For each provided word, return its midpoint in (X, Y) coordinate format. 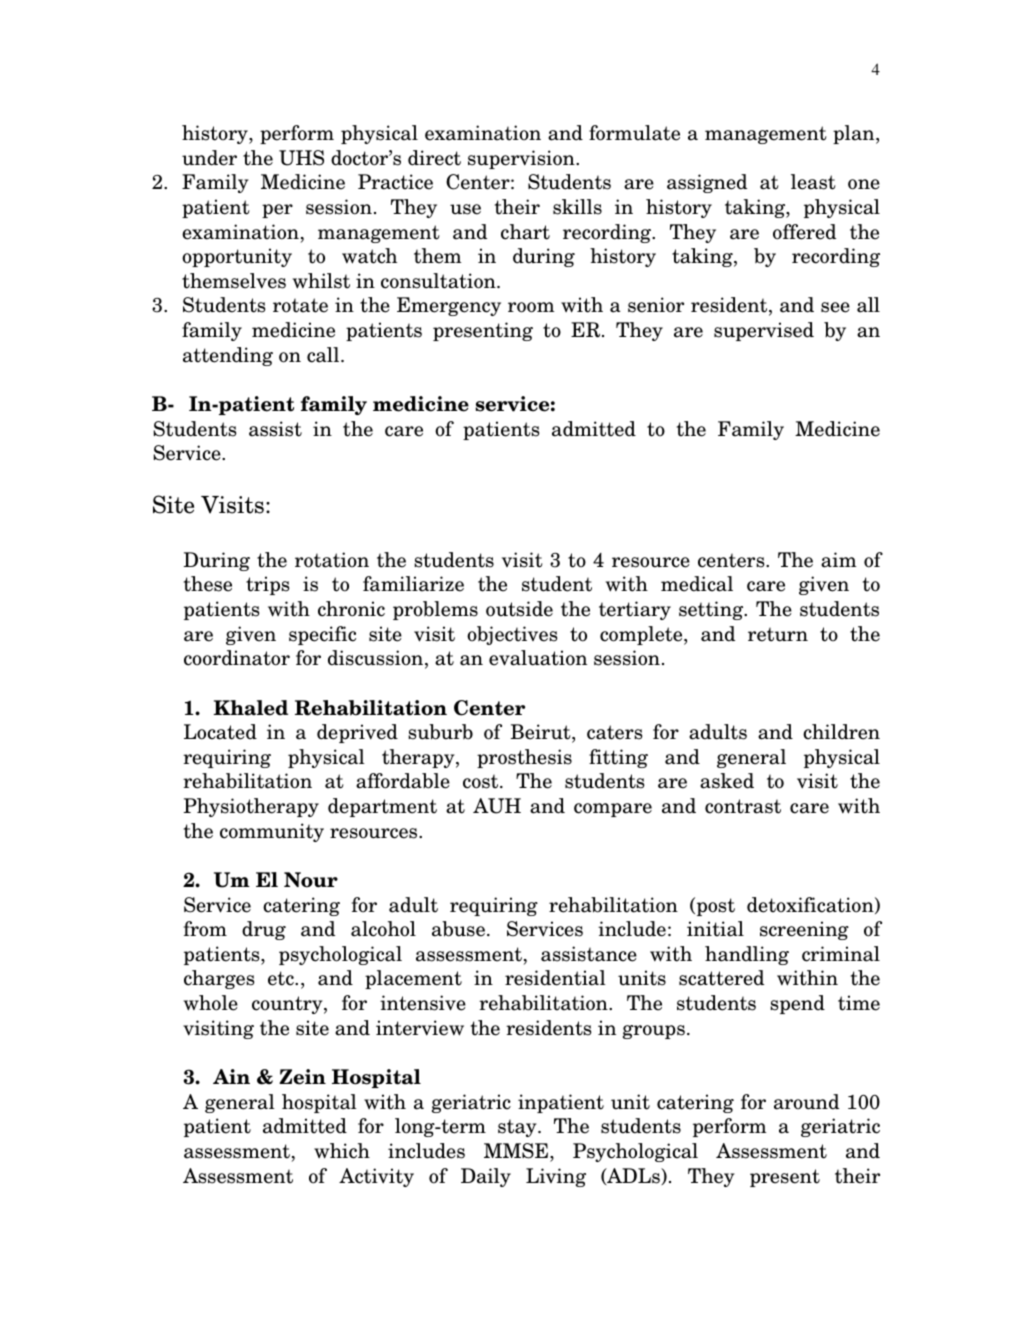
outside (519, 609)
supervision (522, 159)
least (813, 182)
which (342, 1151)
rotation (332, 560)
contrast (743, 806)
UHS (301, 158)
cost (482, 781)
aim (839, 560)
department (382, 807)
